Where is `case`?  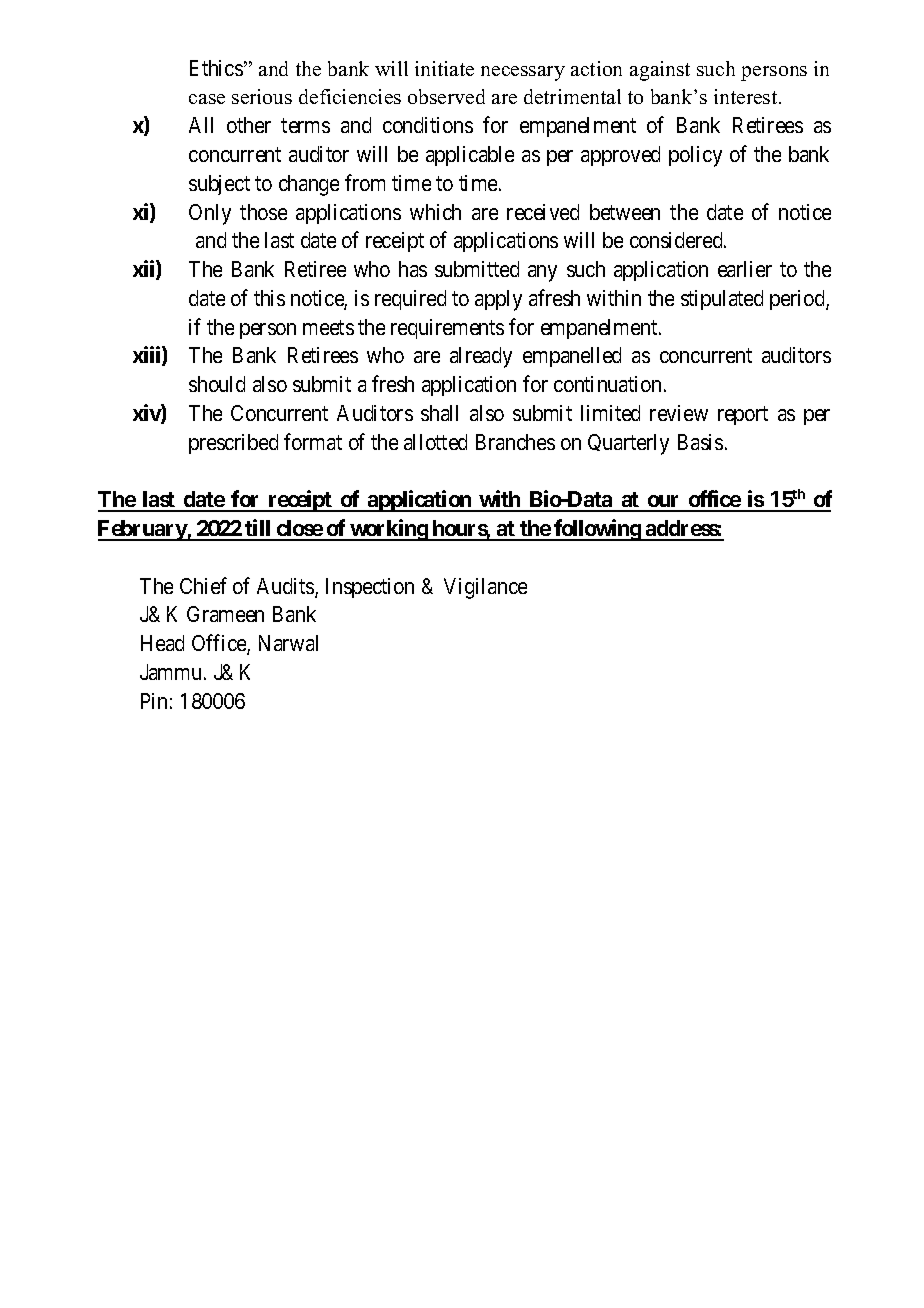 case is located at coordinates (207, 99).
